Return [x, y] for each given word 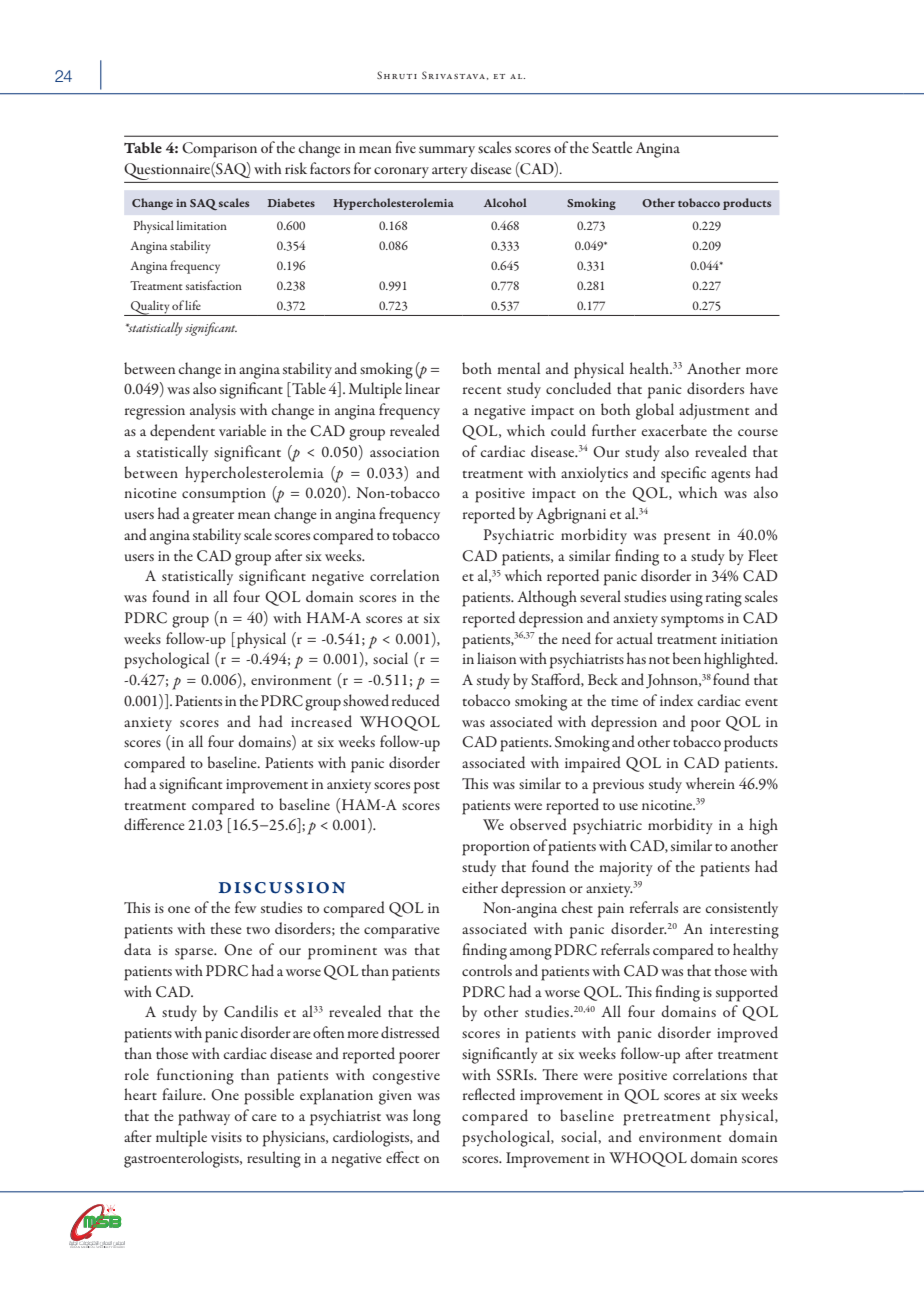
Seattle [612, 147]
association [404, 452]
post [427, 788]
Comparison [219, 150]
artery [449, 172]
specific [683, 474]
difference [154, 824]
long [427, 1117]
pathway [204, 1117]
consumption [224, 495]
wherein [710, 783]
